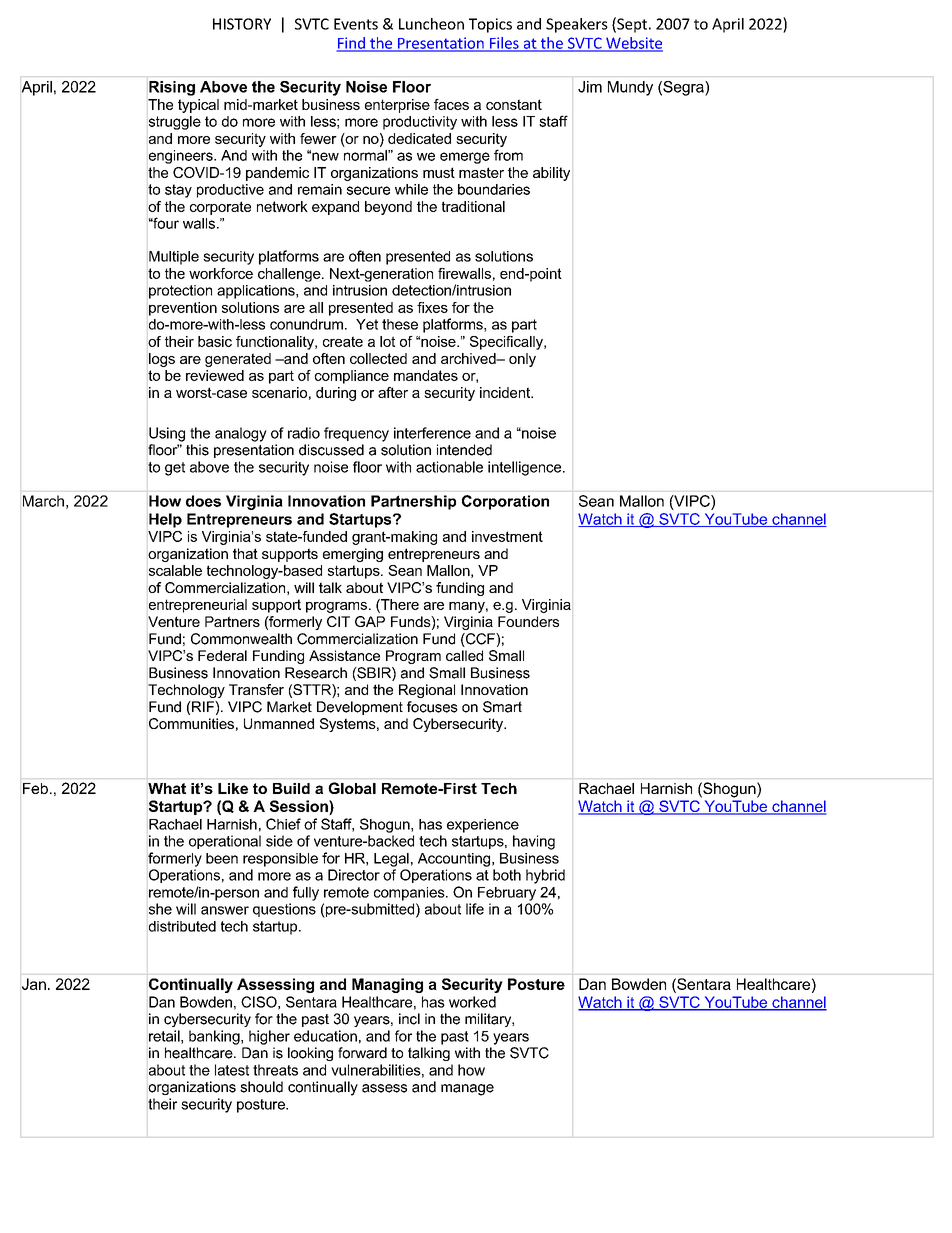 This screenshot has width=952, height=1233. I want to click on Find, so click(351, 44).
